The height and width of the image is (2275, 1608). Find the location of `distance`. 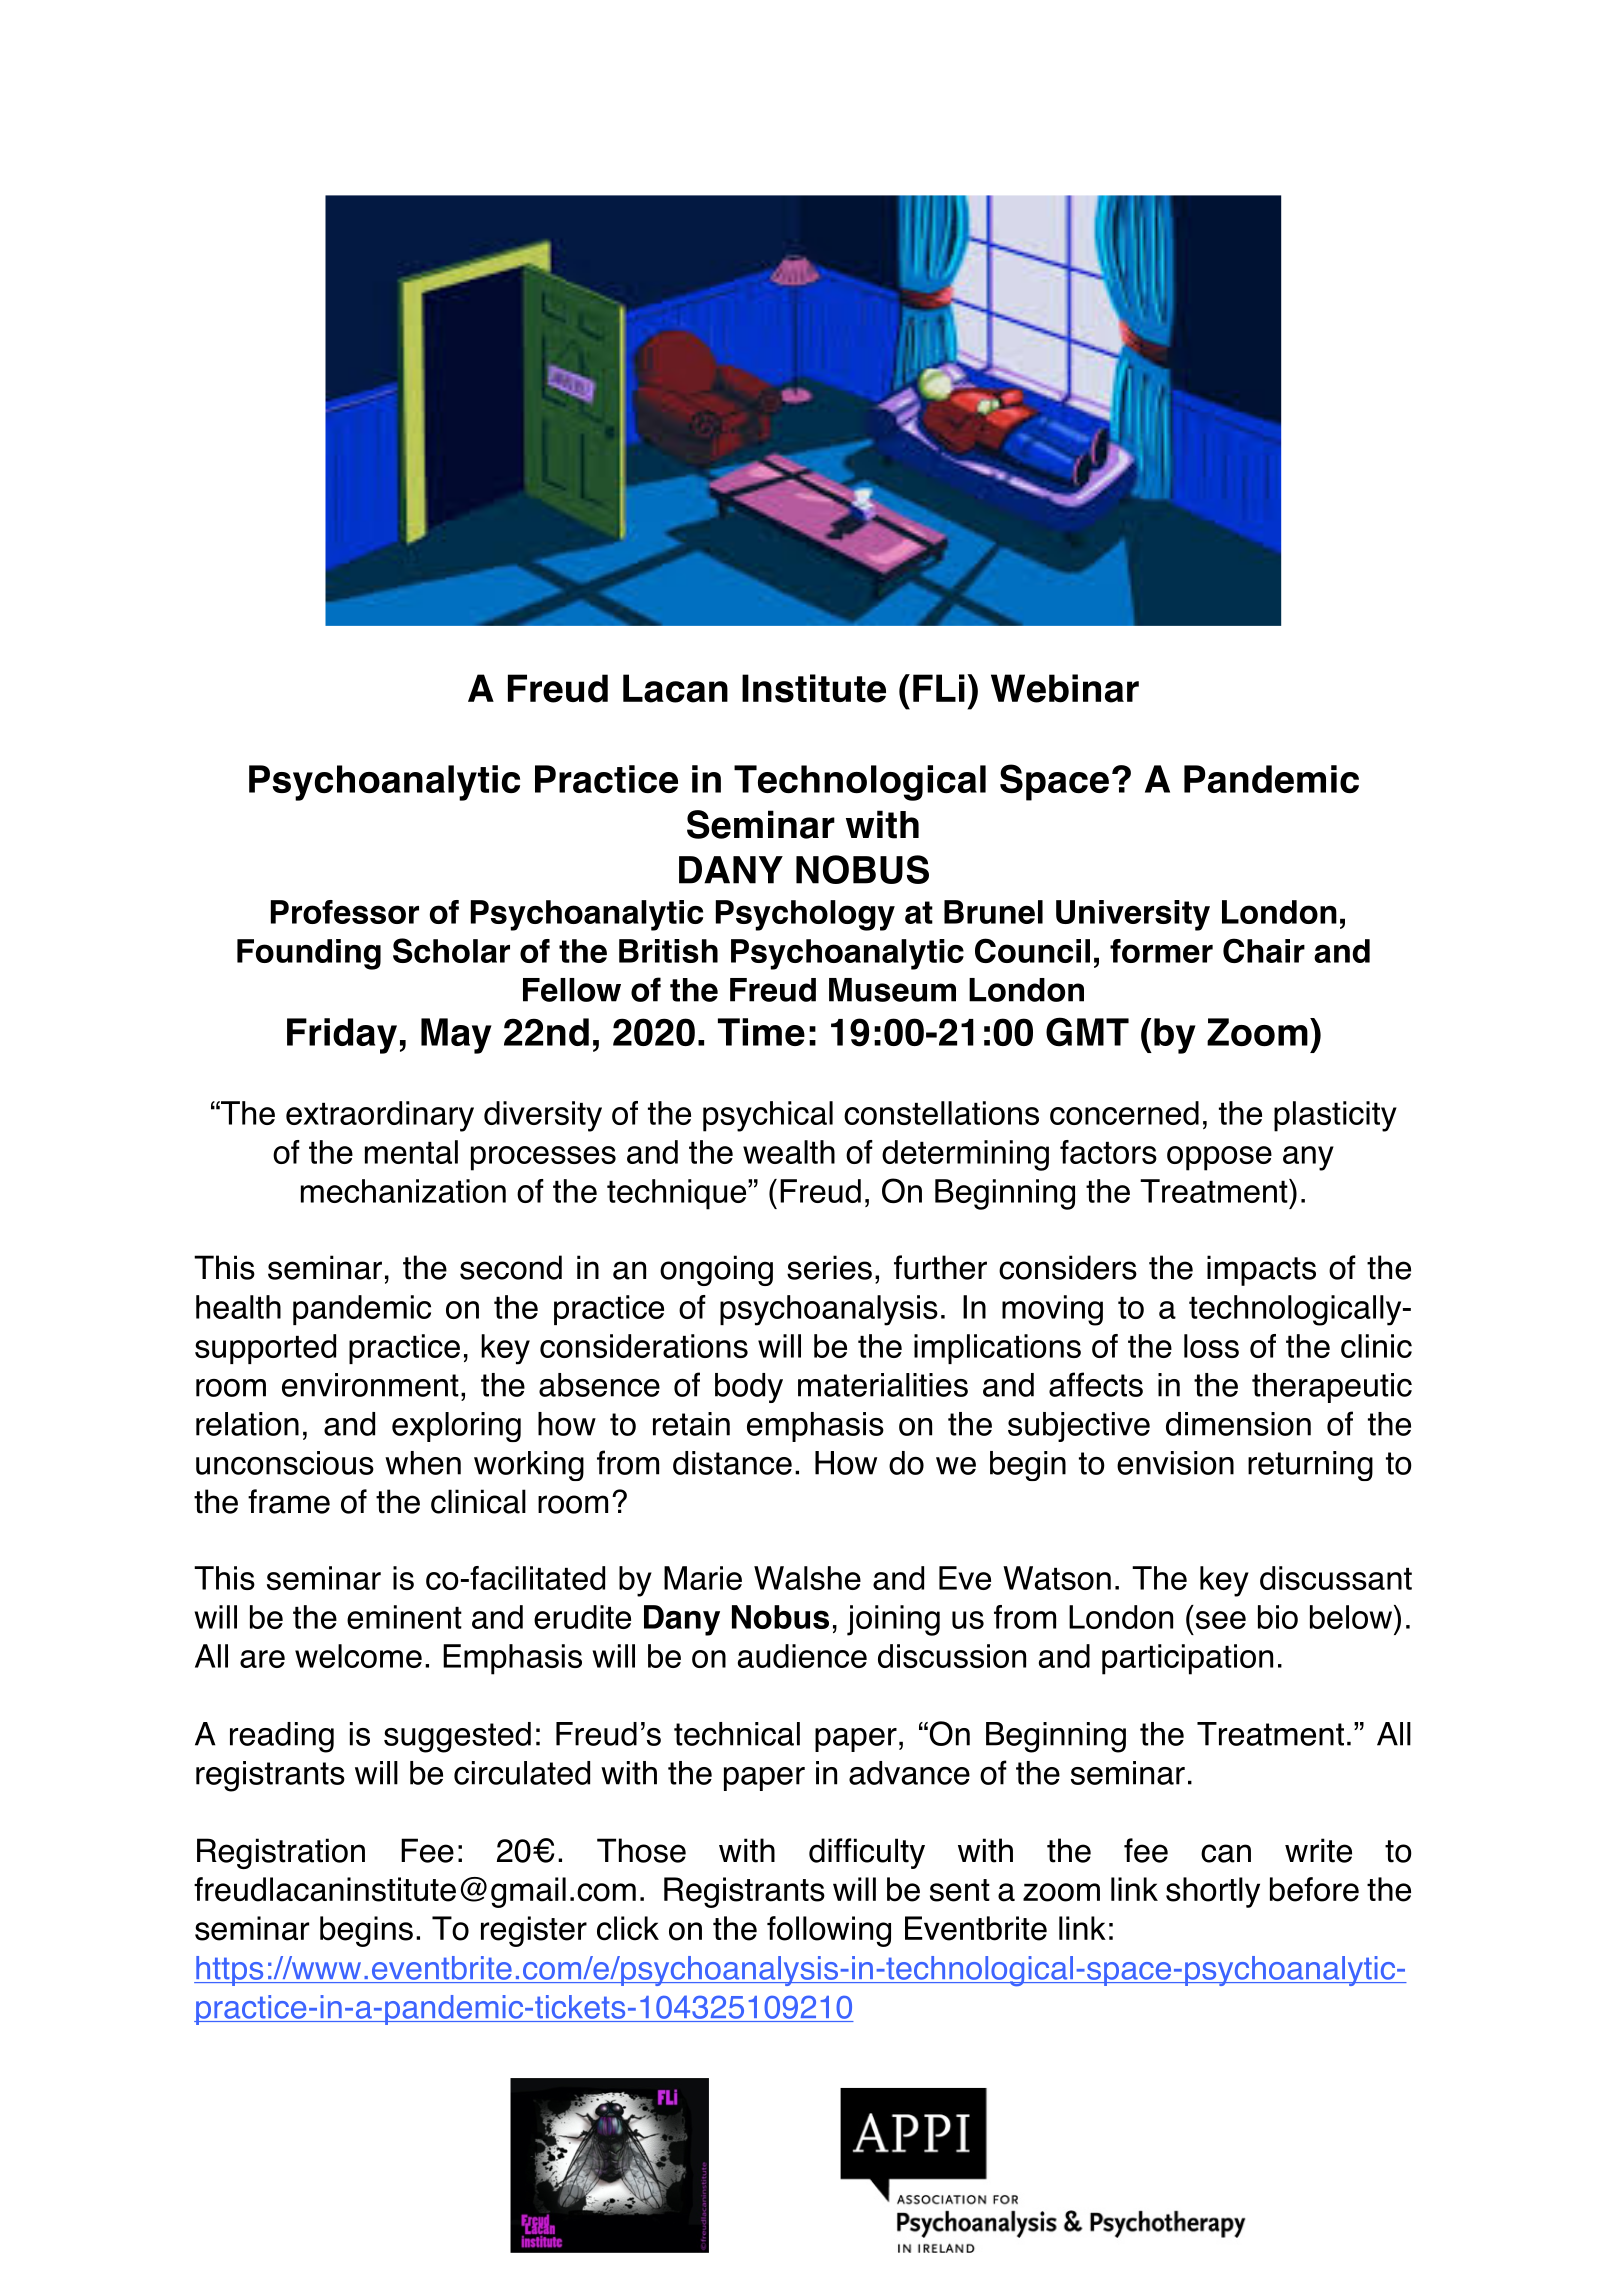

distance is located at coordinates (732, 1463).
